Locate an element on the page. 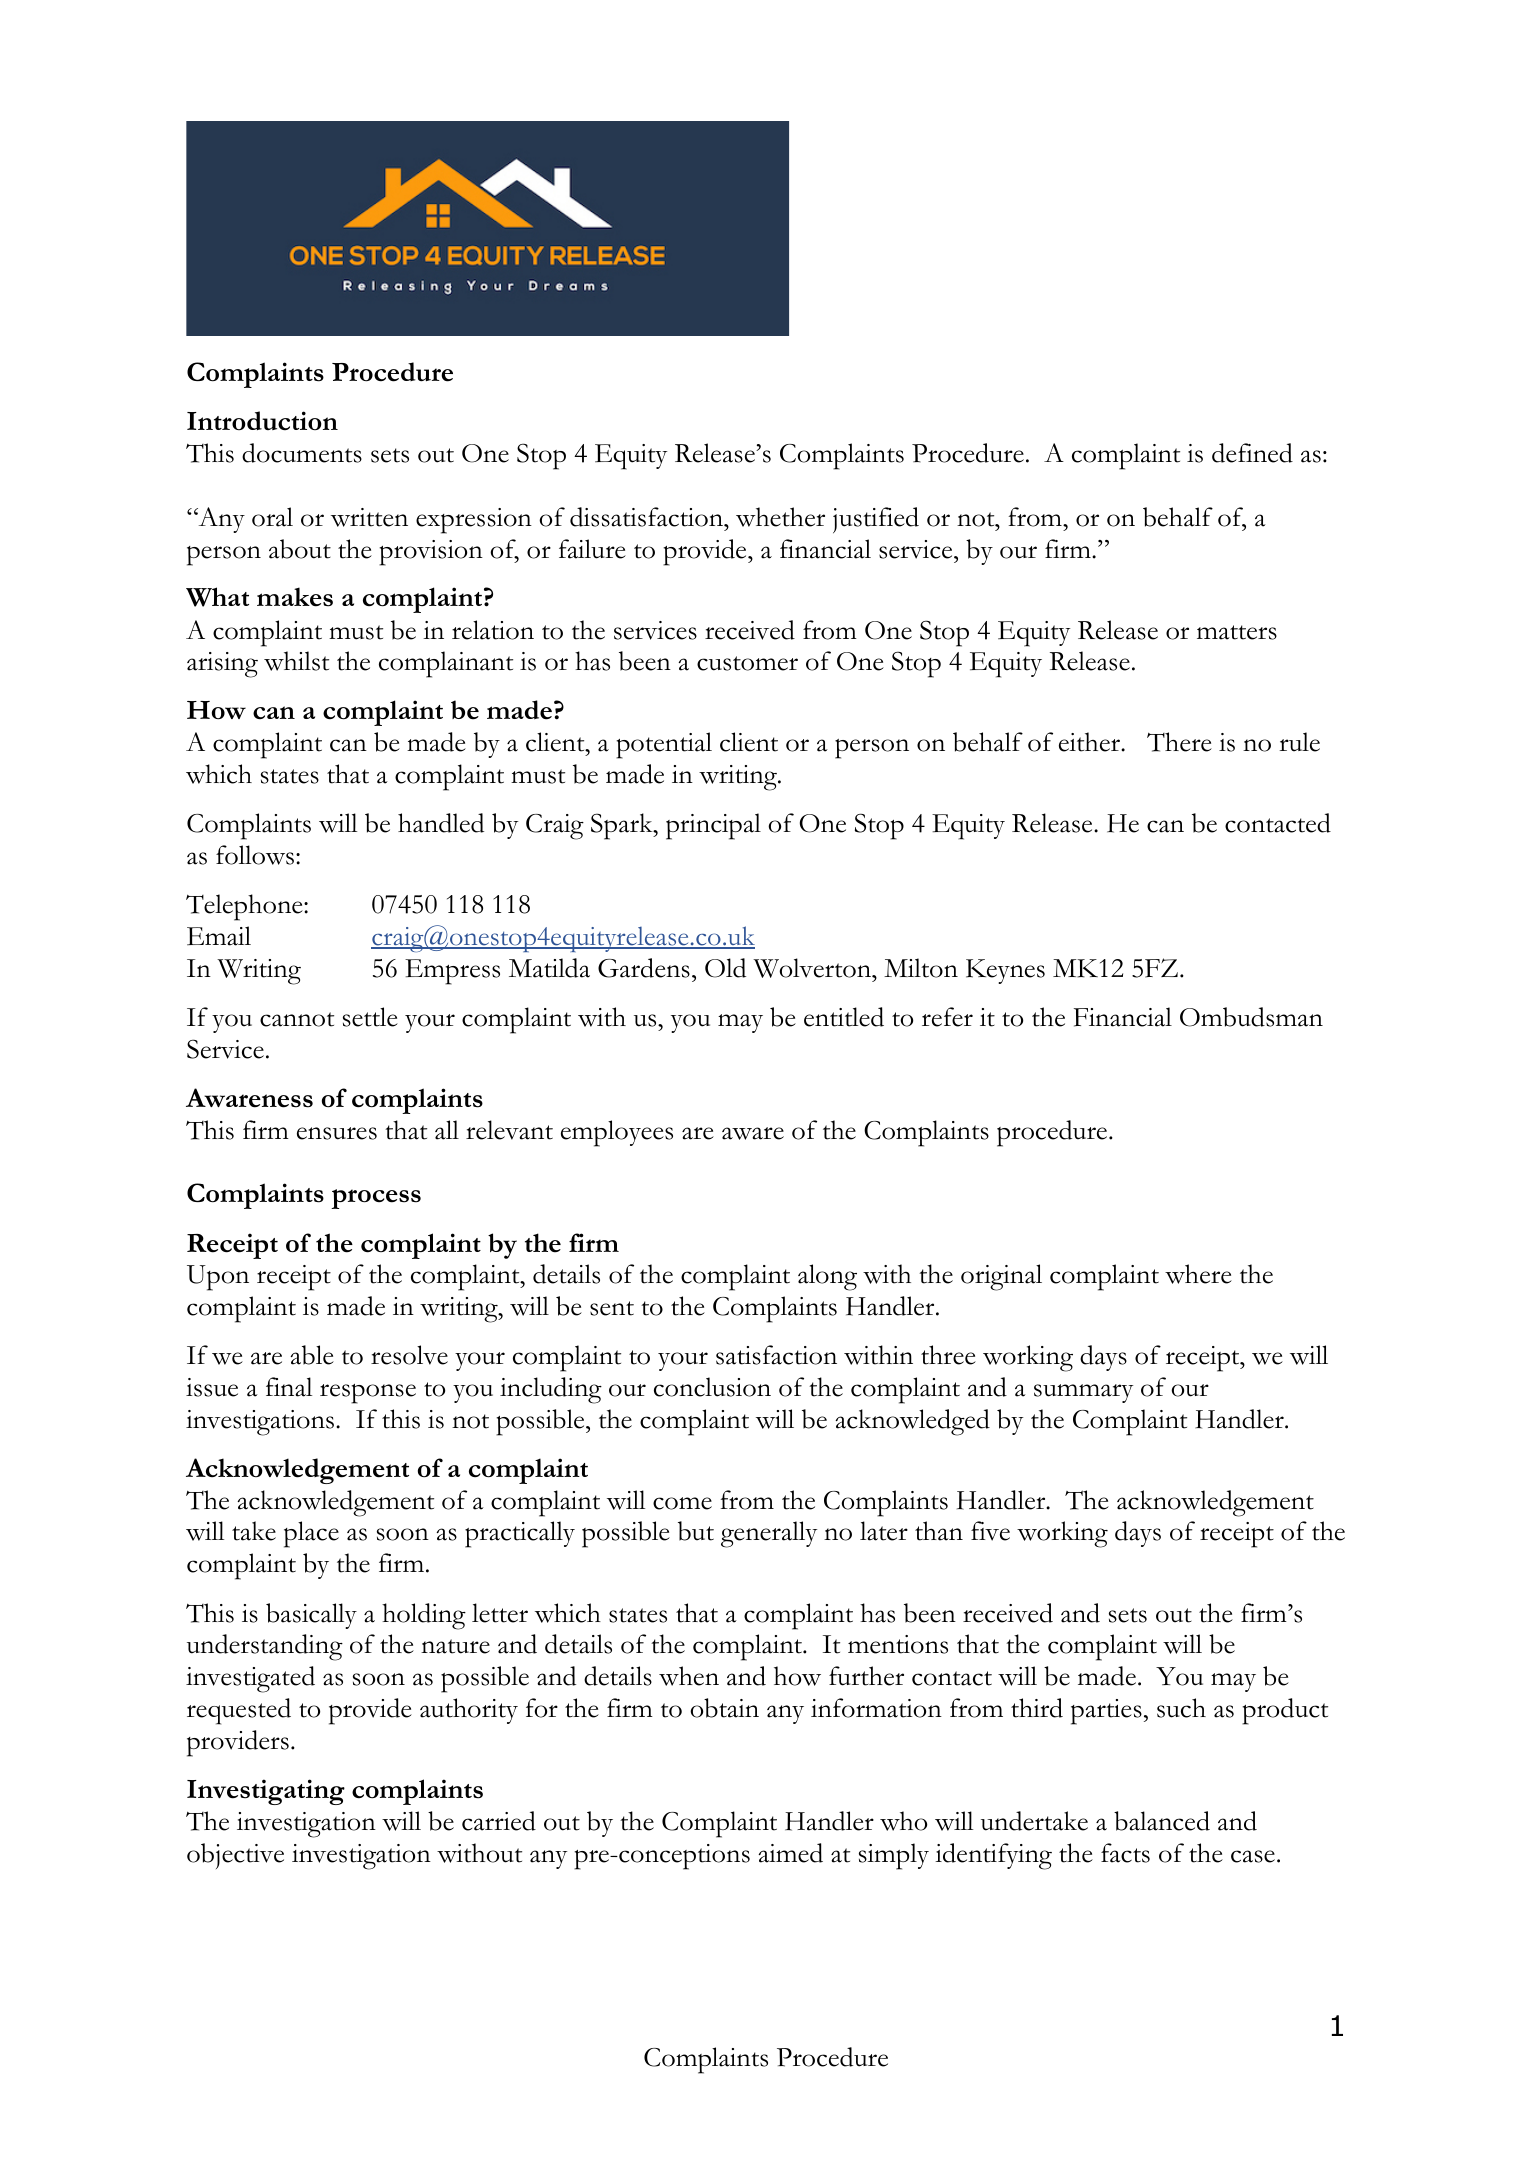  whether is located at coordinates (780, 517).
